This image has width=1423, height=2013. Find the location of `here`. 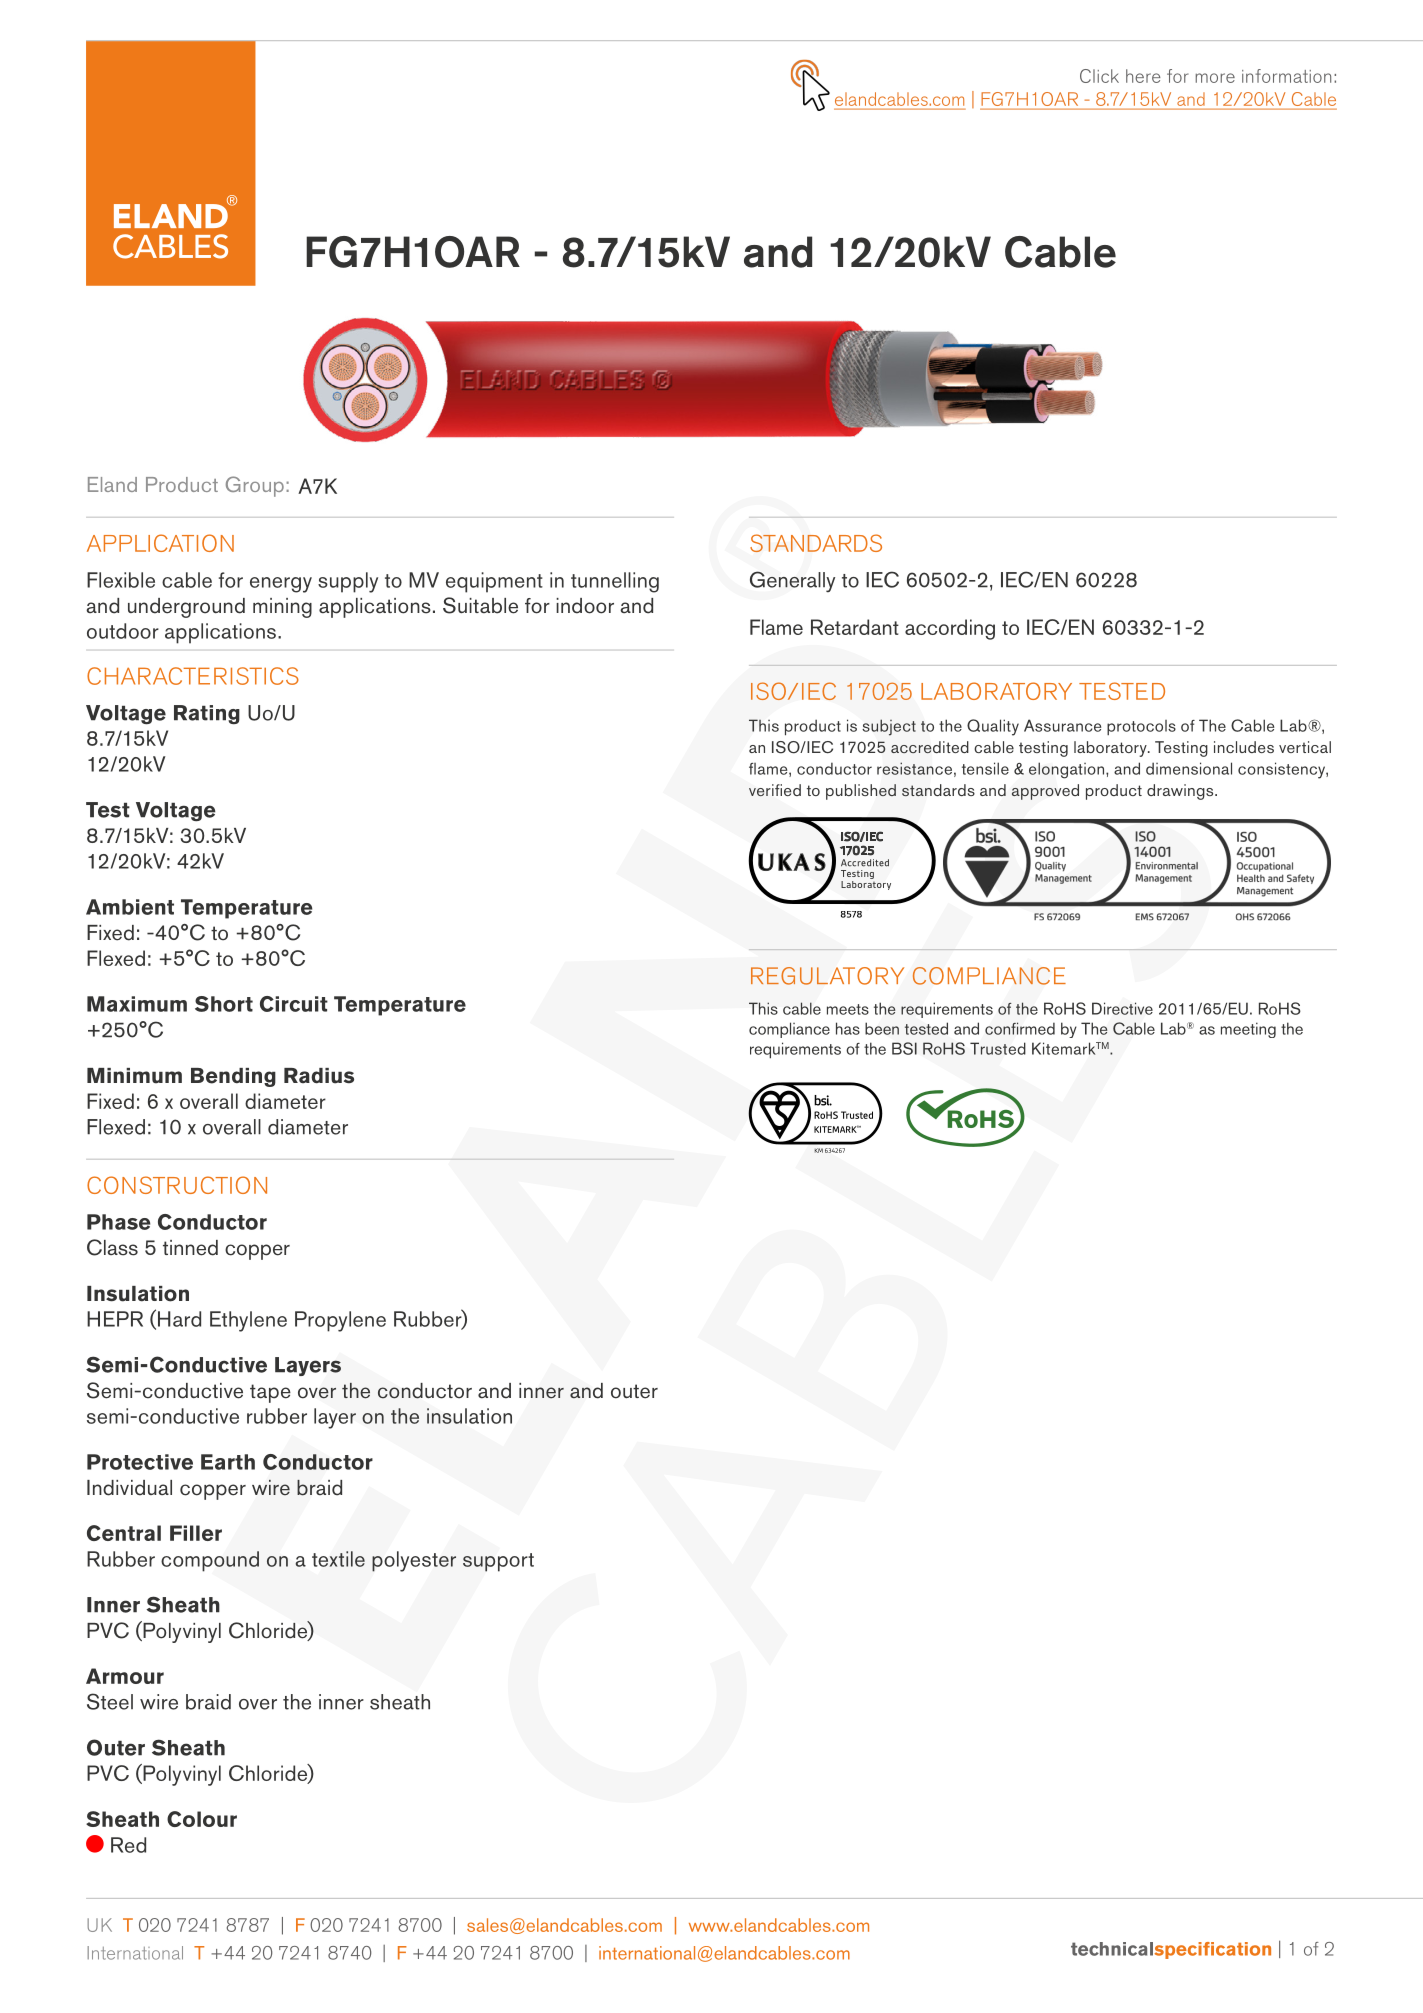

here is located at coordinates (1143, 76).
